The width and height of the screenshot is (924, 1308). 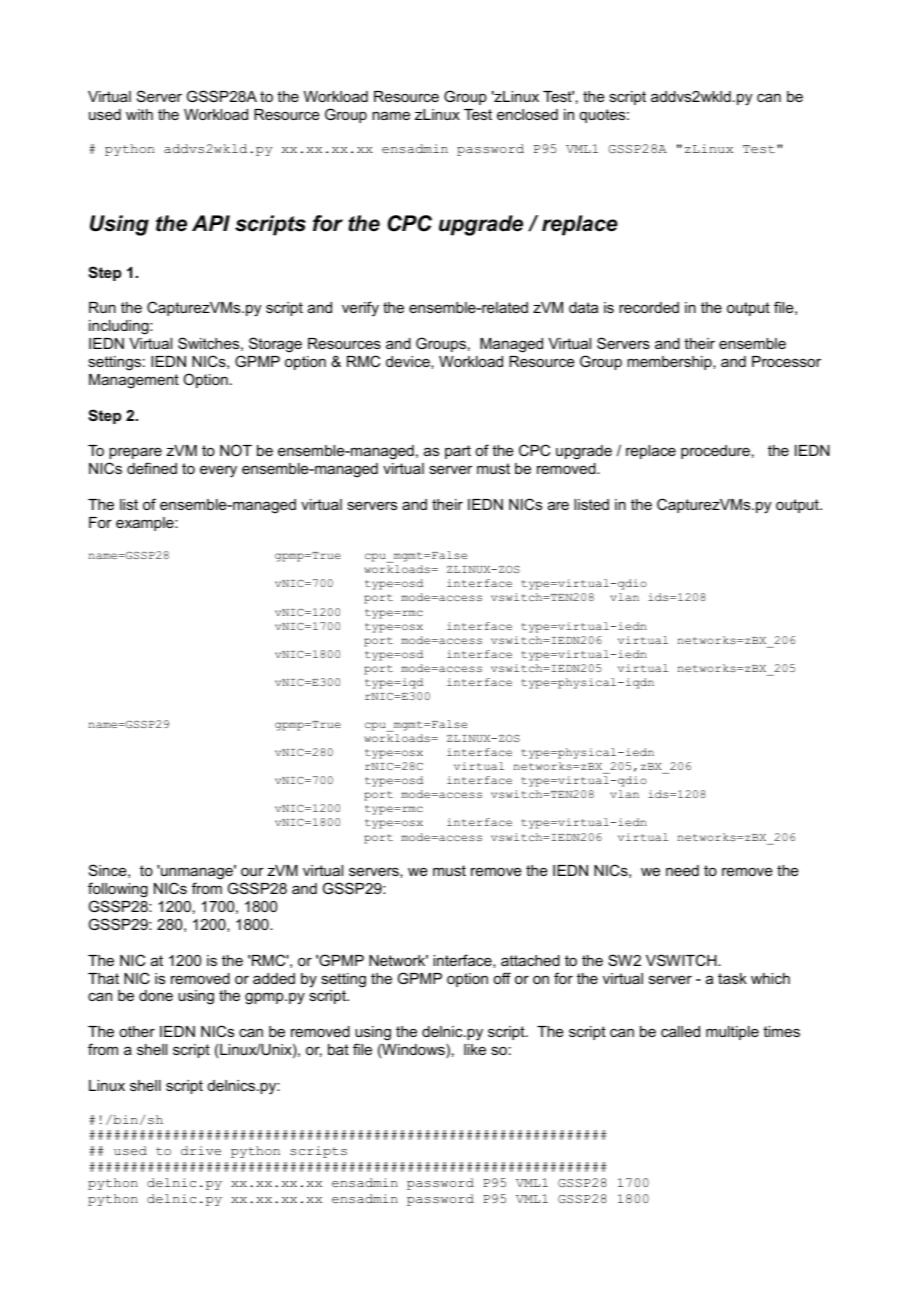 What do you see at coordinates (475, 1049) in the screenshot?
I see `like` at bounding box center [475, 1049].
